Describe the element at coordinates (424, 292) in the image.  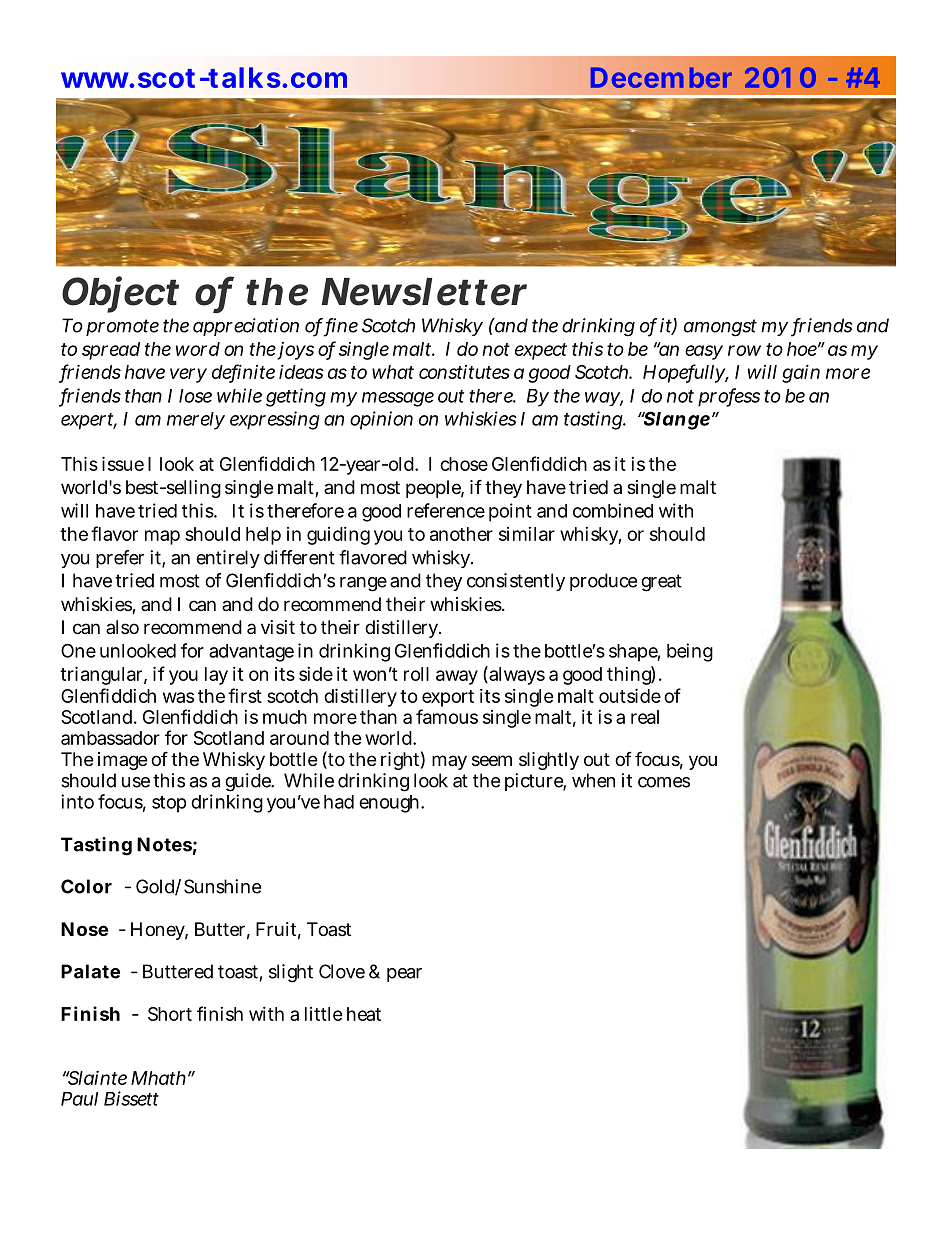
I see `Newsletter` at that location.
